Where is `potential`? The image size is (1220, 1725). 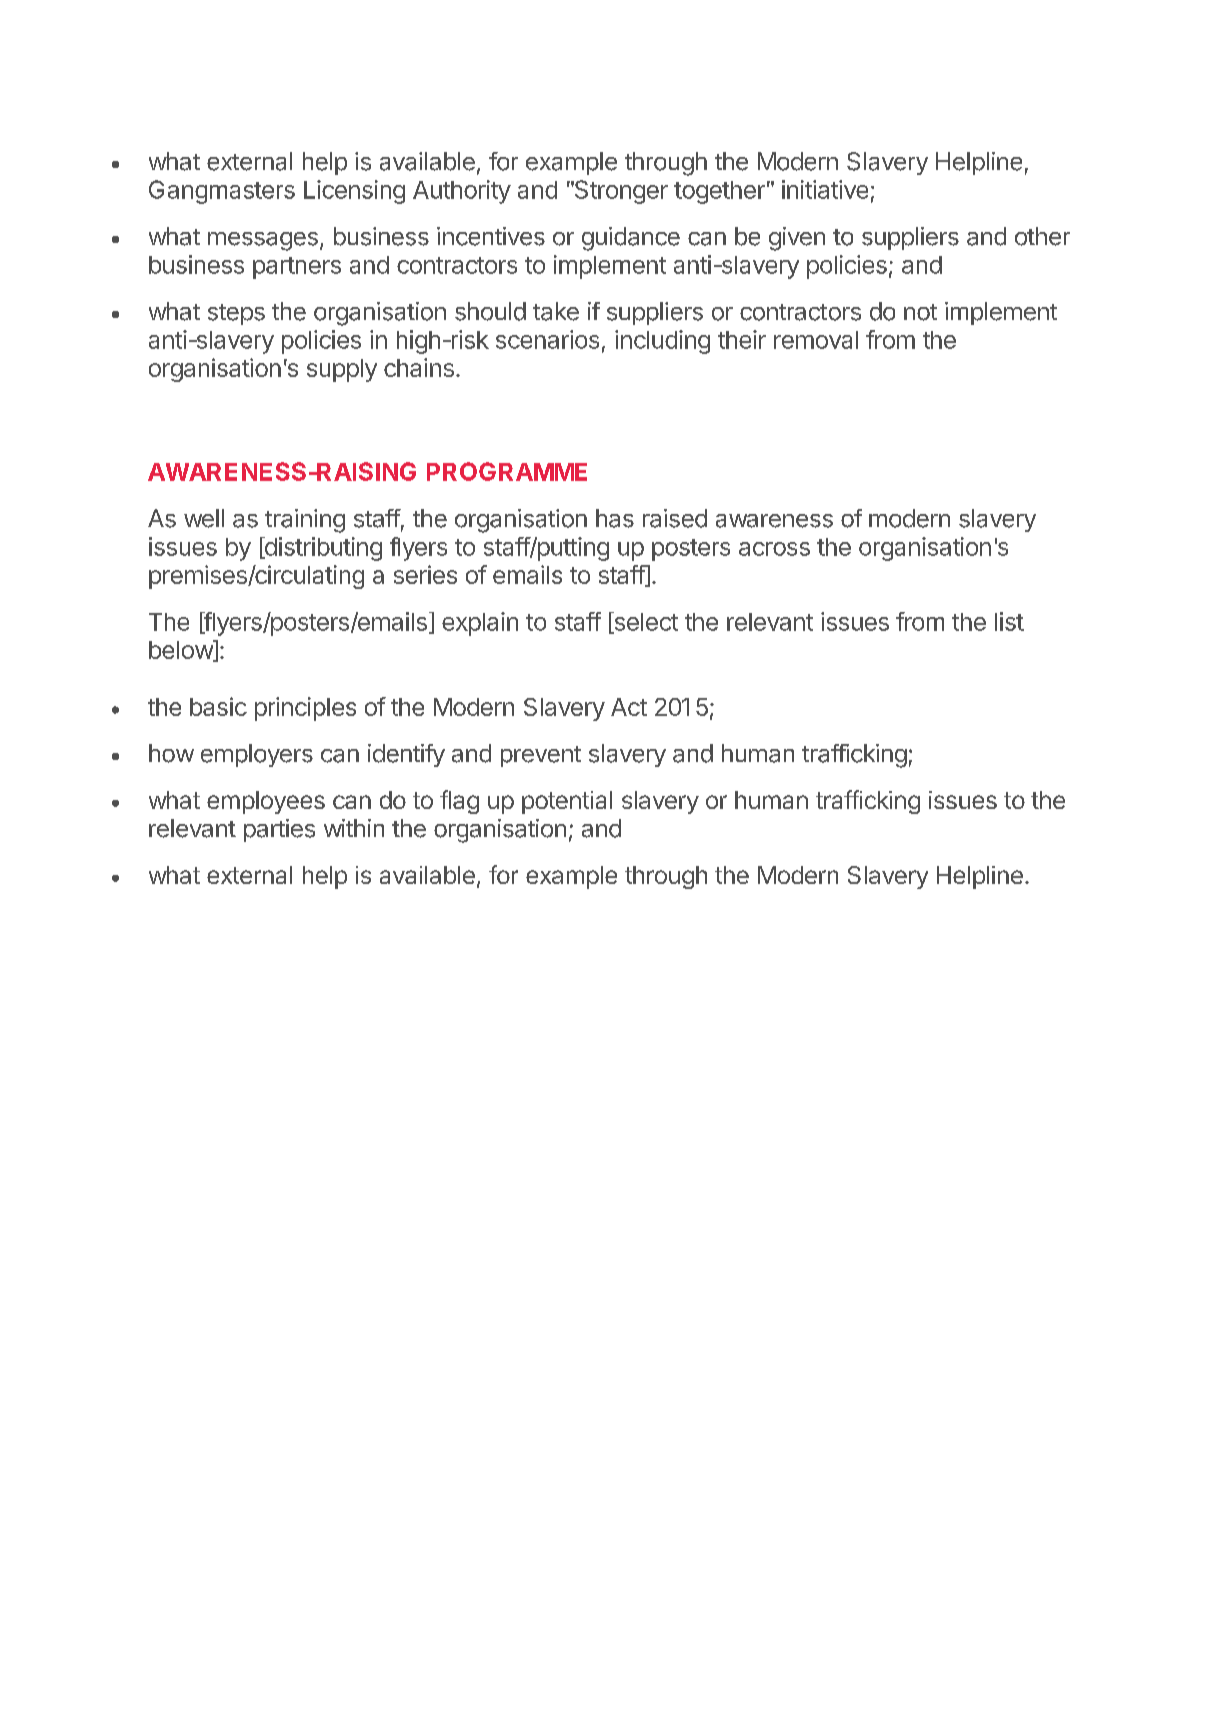
potential is located at coordinates (567, 802).
